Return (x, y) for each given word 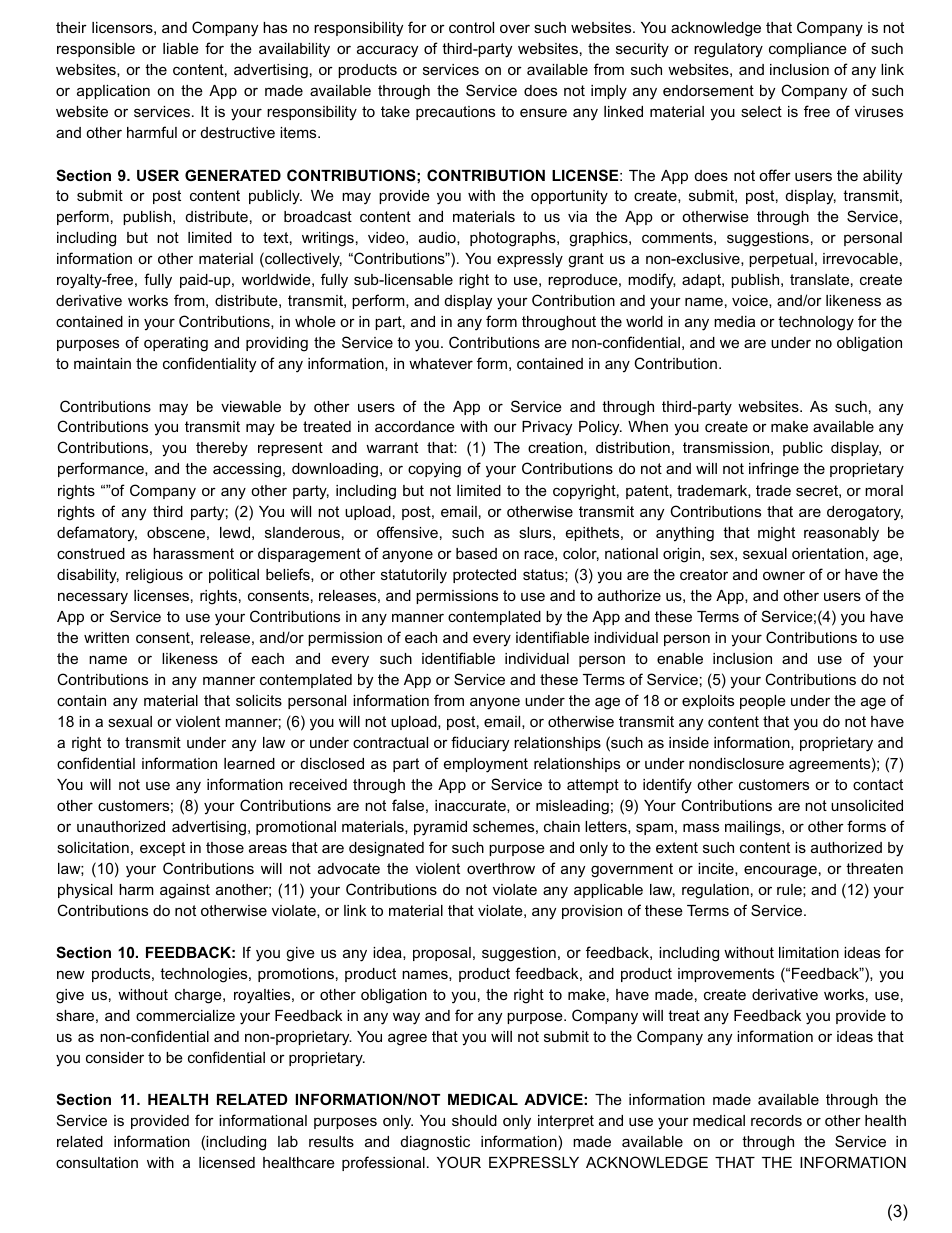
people (763, 702)
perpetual (781, 260)
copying (434, 470)
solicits (259, 700)
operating (176, 344)
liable (181, 48)
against (185, 891)
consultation (97, 1162)
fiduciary (480, 744)
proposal (442, 954)
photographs (514, 239)
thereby (222, 449)
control (471, 27)
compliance (808, 50)
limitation (809, 952)
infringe (774, 470)
